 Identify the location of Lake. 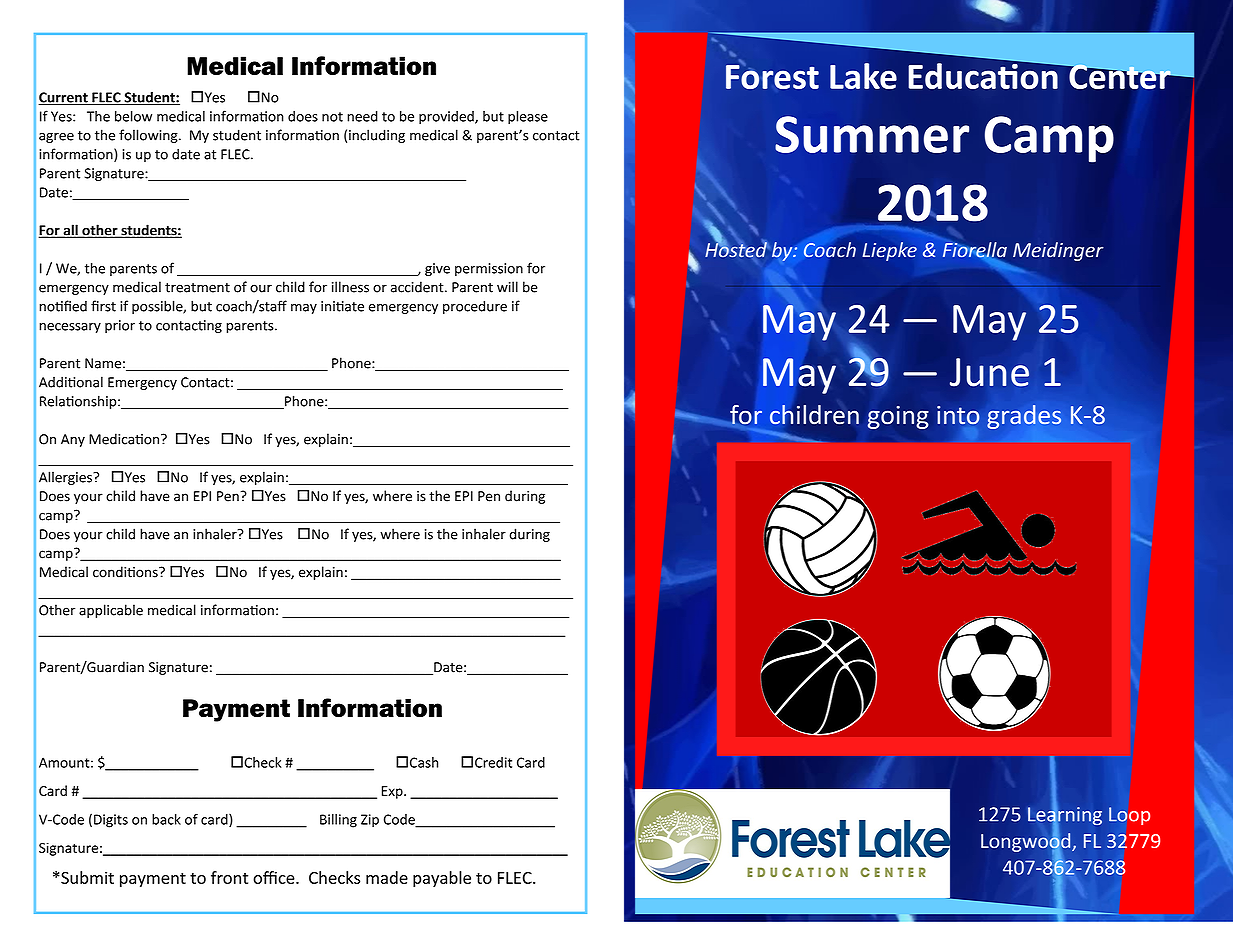
(863, 76).
